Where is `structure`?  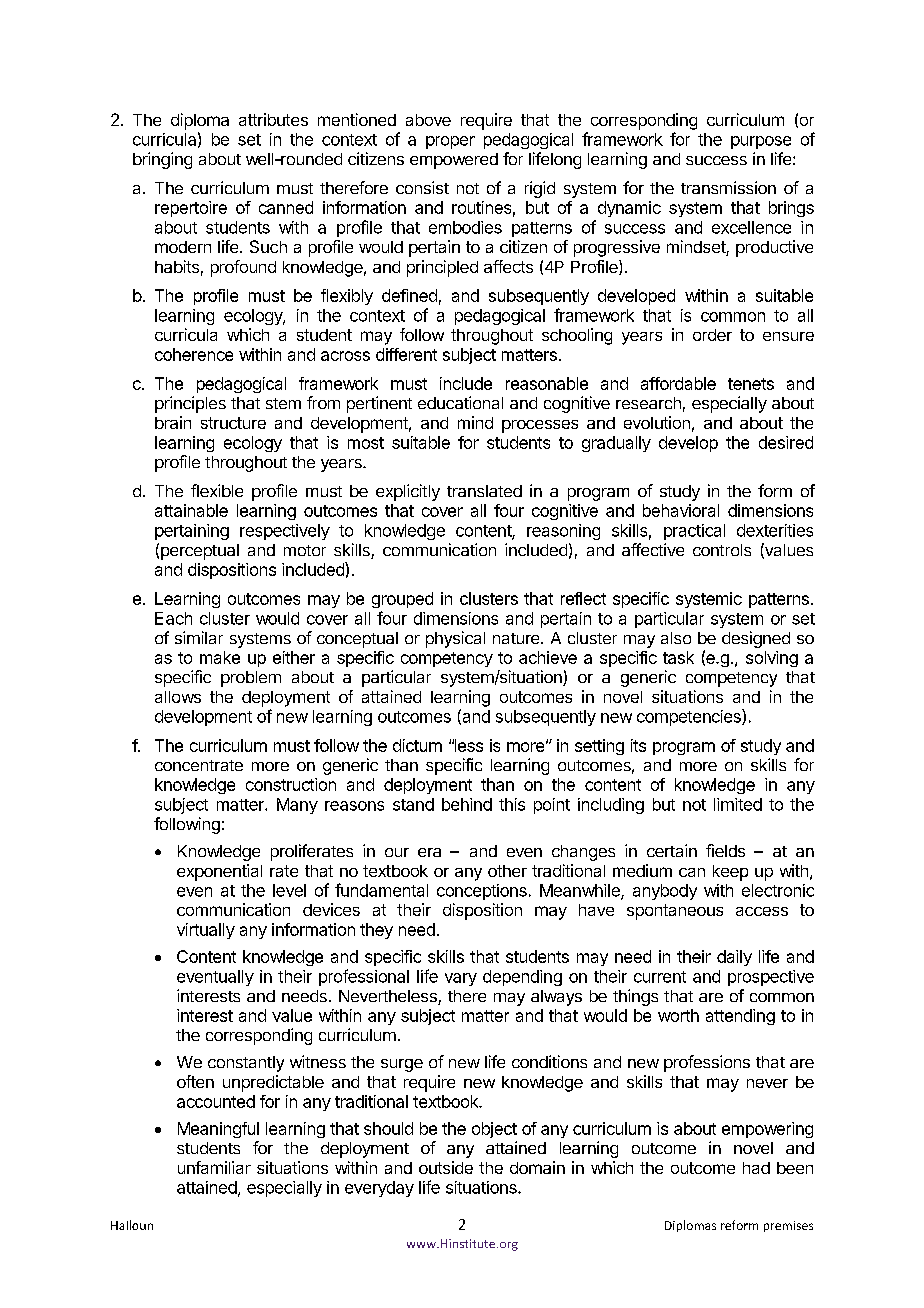 structure is located at coordinates (233, 423).
